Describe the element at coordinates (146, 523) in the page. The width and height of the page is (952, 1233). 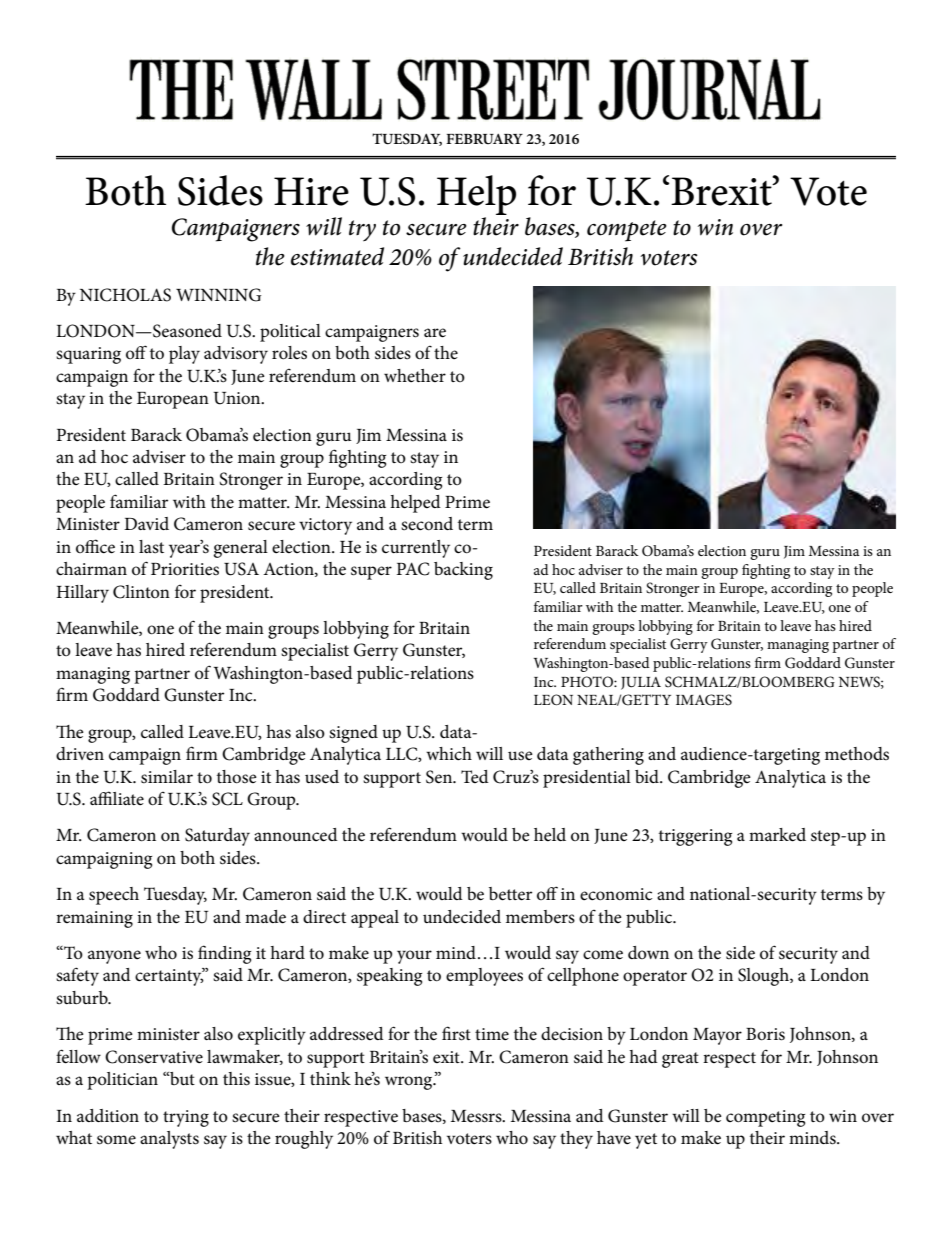
I see `David` at that location.
